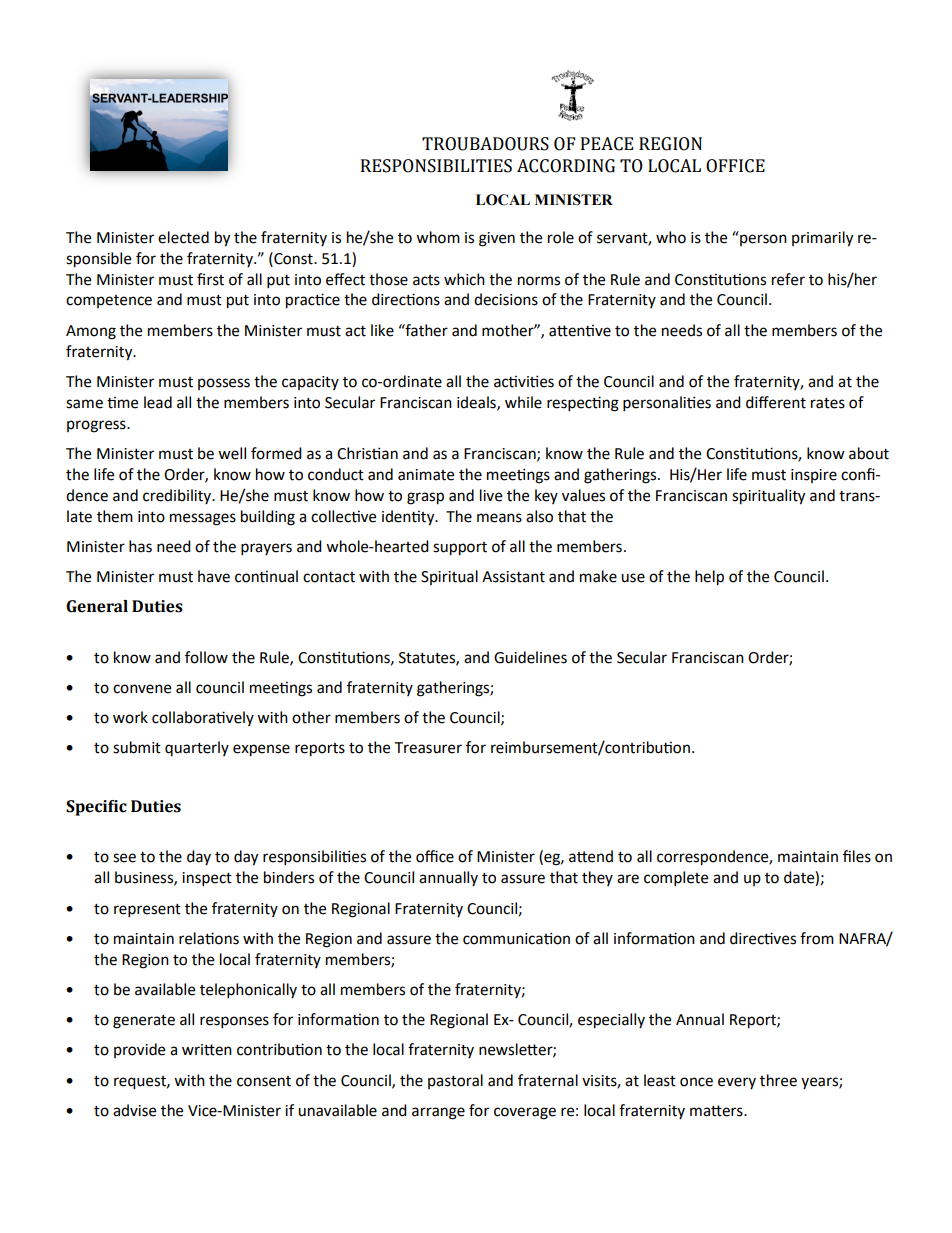  Describe the element at coordinates (178, 496) in the image. I see `credibility` at that location.
